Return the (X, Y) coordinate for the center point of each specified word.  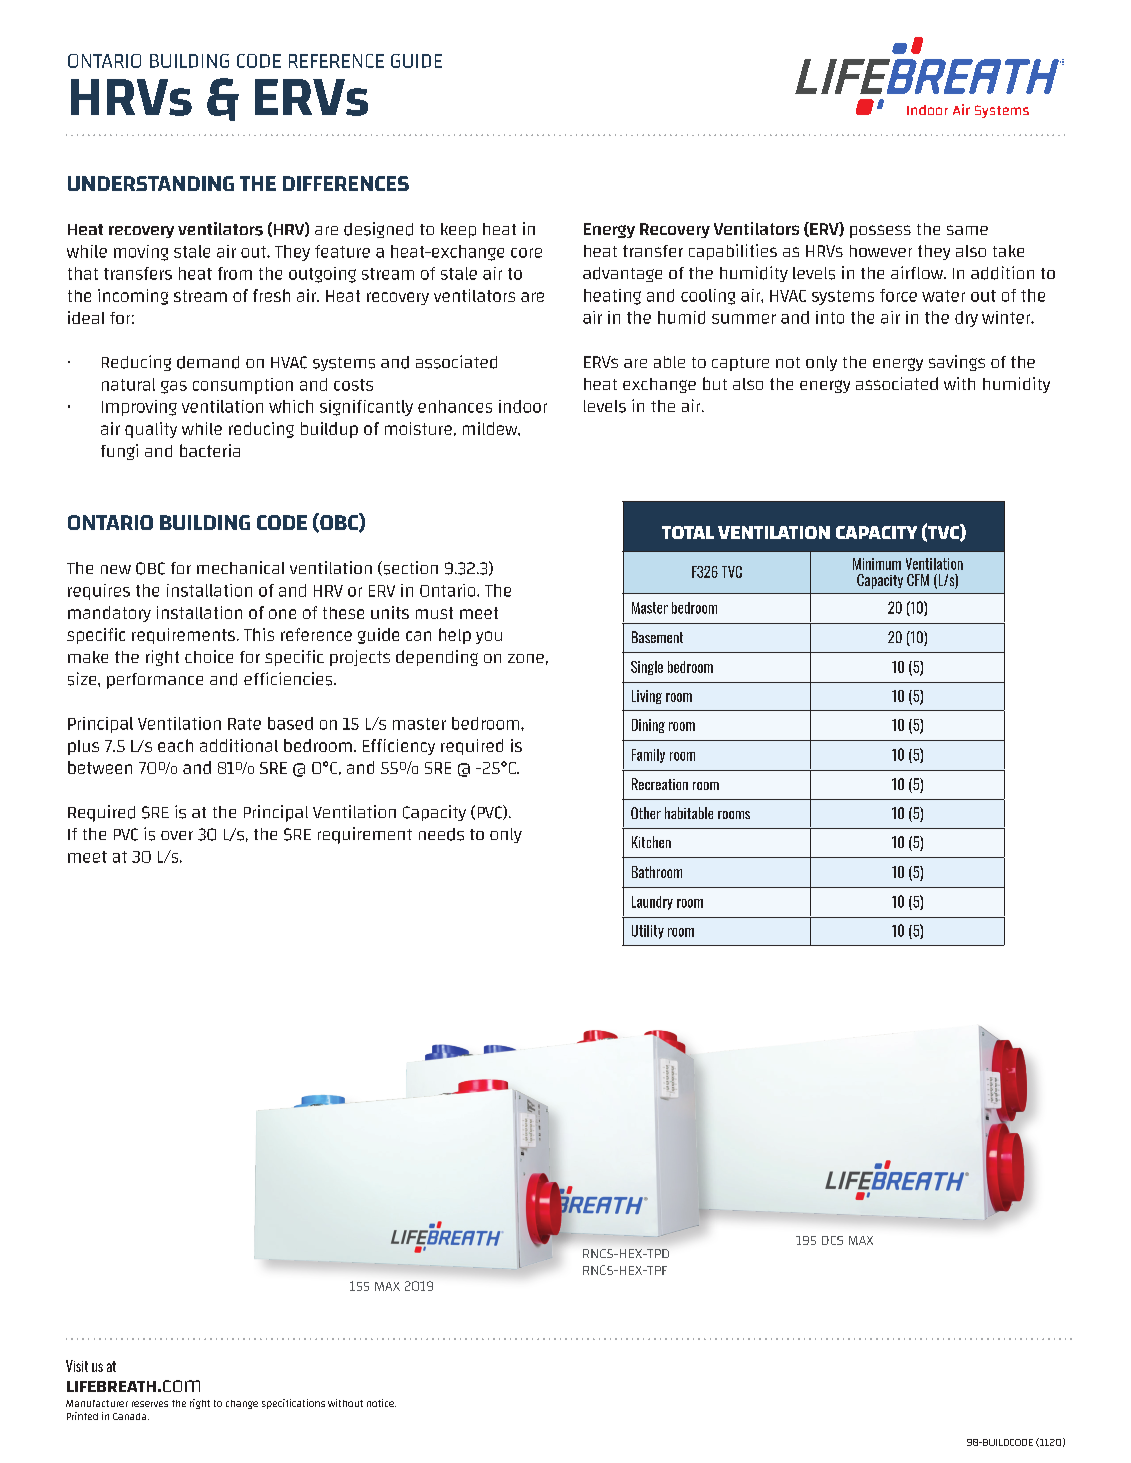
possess (880, 231)
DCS (832, 1240)
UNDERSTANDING (151, 183)
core (526, 253)
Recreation (660, 784)
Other (646, 813)
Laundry (652, 903)
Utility (648, 932)
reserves (150, 1404)
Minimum (877, 564)
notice (381, 1403)
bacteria (210, 450)
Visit (77, 1366)
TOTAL (688, 532)
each (175, 745)
